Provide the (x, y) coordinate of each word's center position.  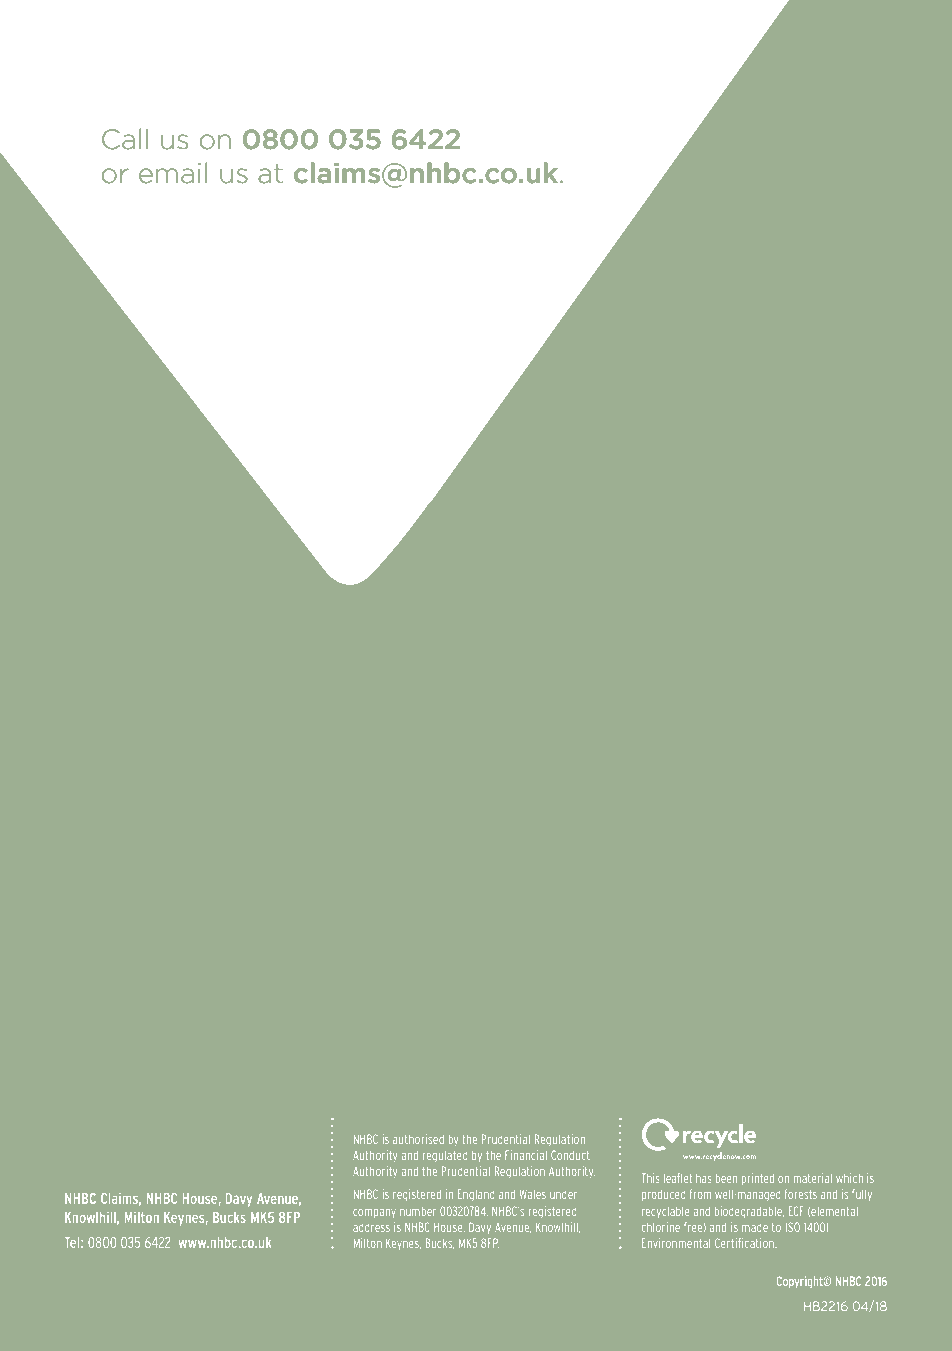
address (371, 1228)
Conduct (570, 1155)
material (813, 1178)
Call (125, 139)
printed (758, 1179)
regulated (445, 1156)
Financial (526, 1155)
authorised (418, 1139)
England (476, 1195)
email (173, 173)
